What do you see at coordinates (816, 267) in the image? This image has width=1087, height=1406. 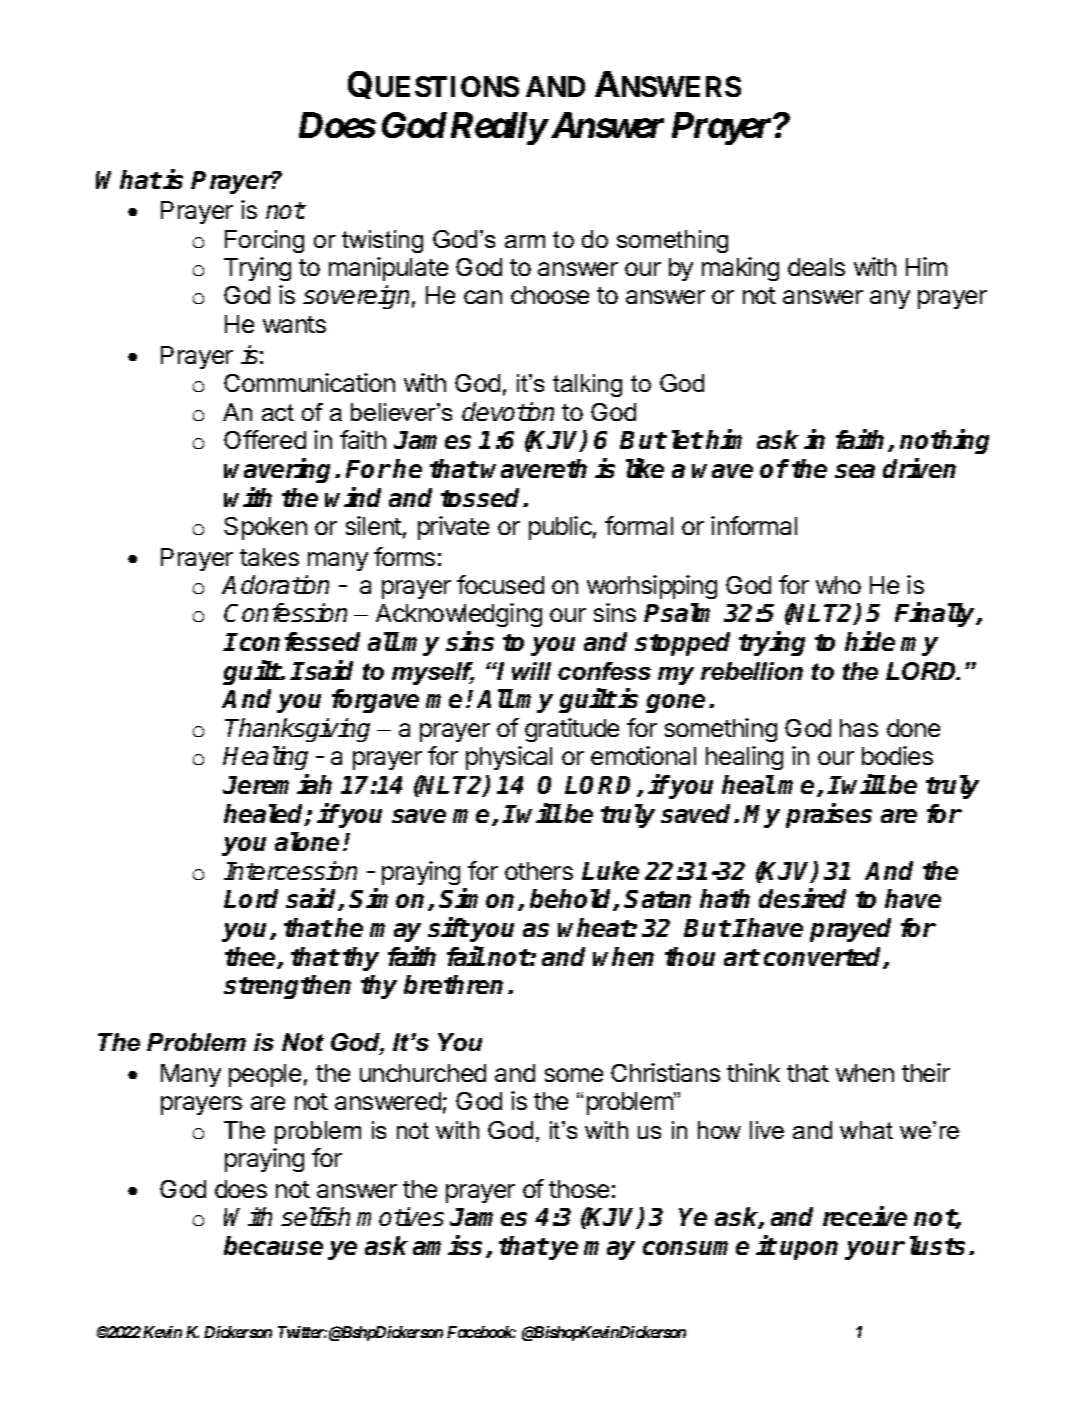 I see `deals` at bounding box center [816, 267].
